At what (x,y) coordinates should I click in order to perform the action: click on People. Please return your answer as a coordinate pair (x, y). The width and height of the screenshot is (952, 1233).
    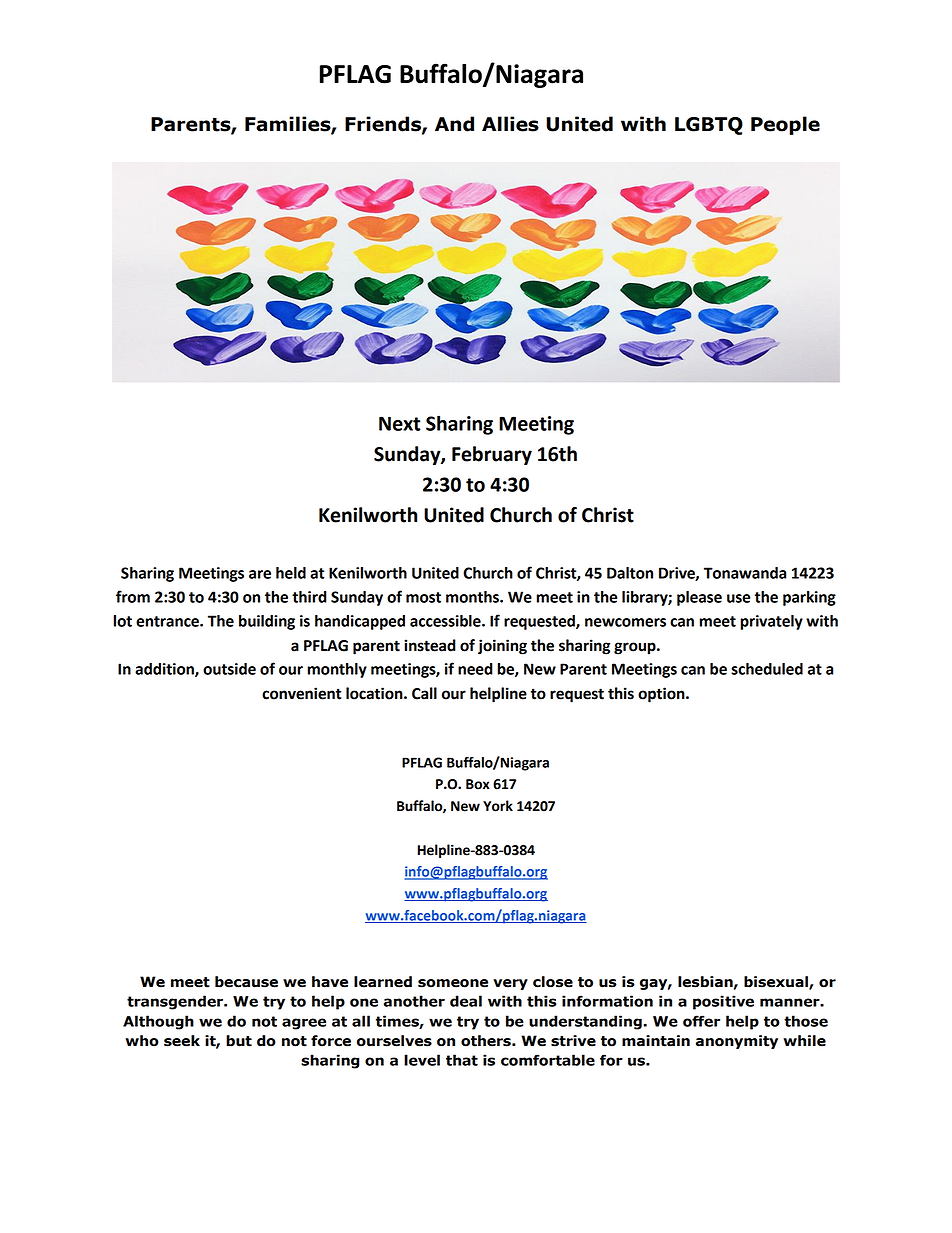
    Looking at the image, I should click on (785, 125).
